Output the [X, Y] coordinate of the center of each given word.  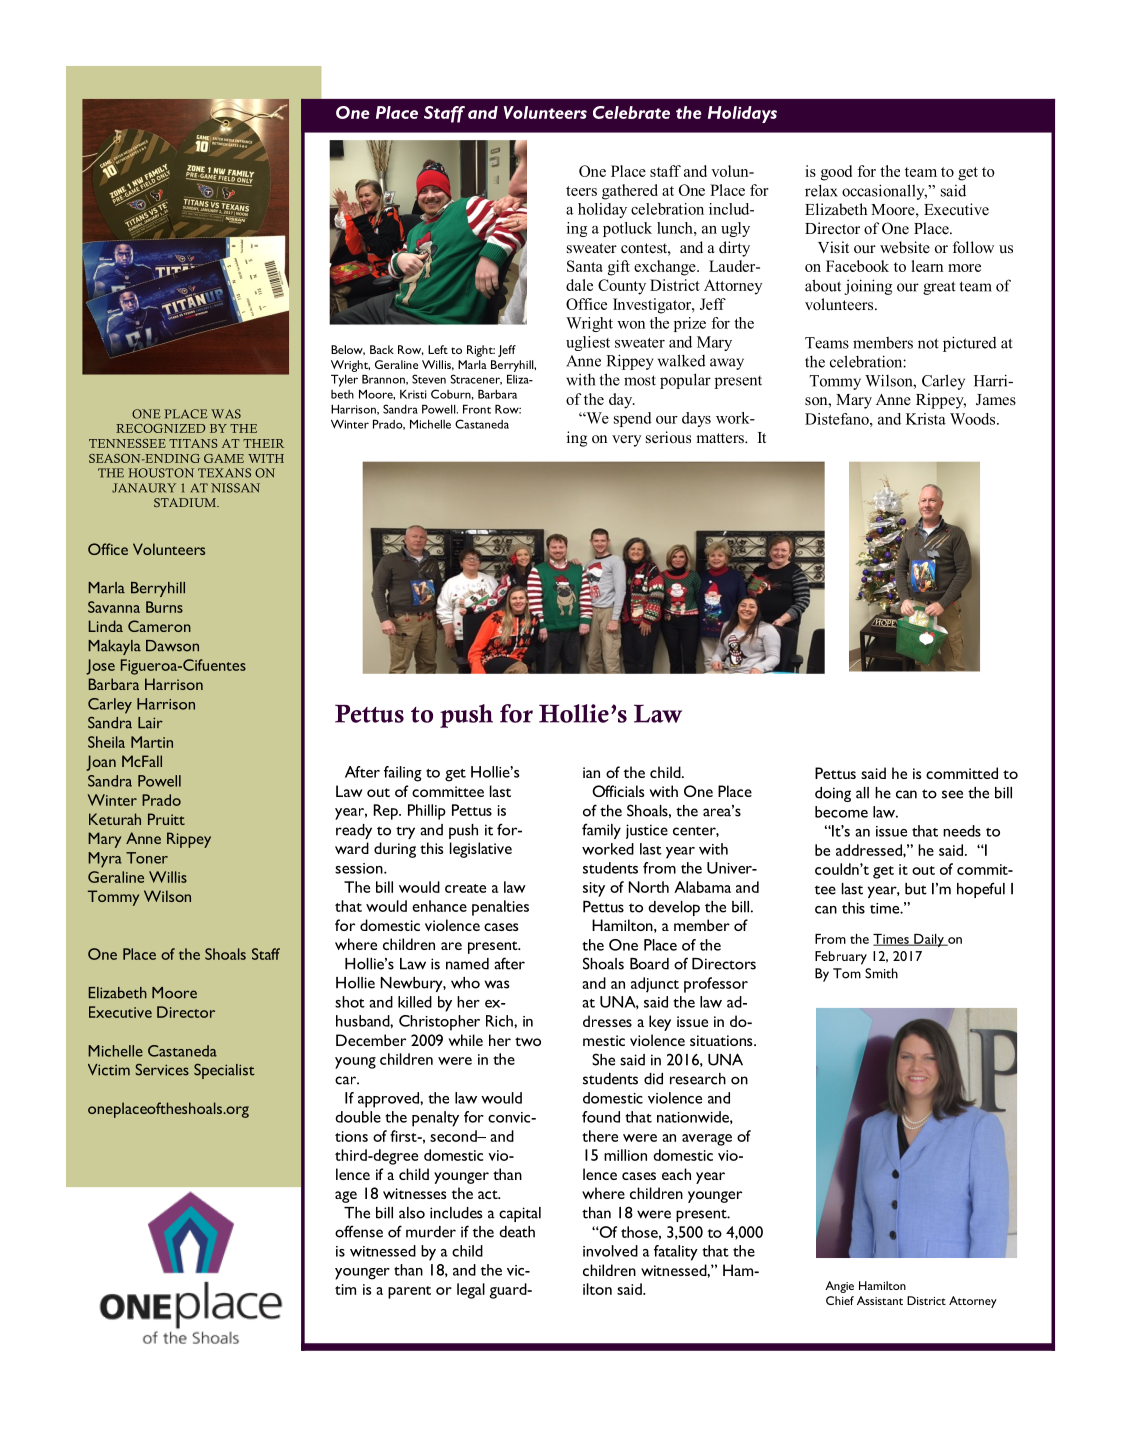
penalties [500, 908]
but [916, 889]
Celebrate [631, 112]
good [836, 173]
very [626, 441]
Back [382, 349]
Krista [926, 419]
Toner [147, 858]
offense [359, 1231]
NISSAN [235, 488]
